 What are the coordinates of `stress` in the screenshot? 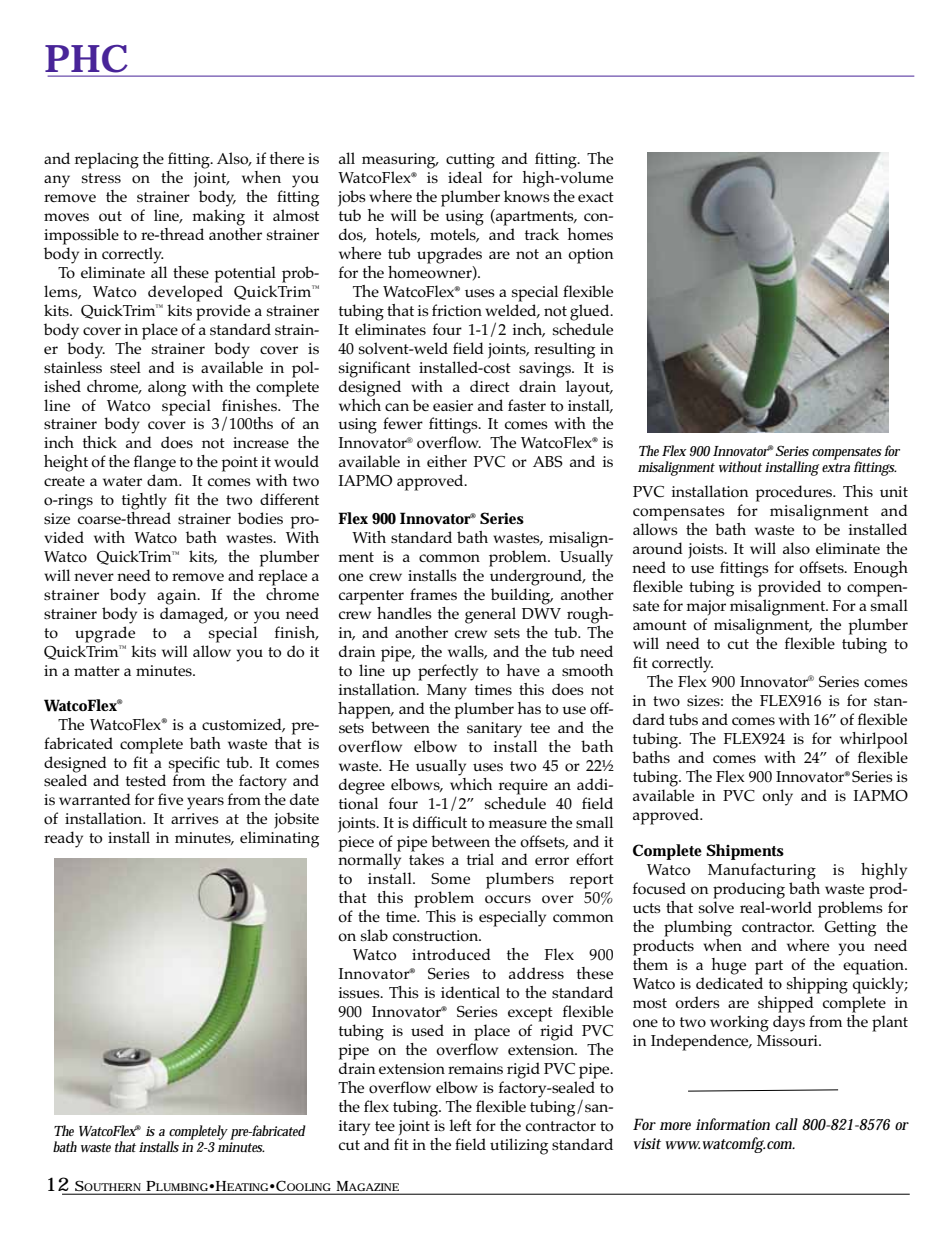 It's located at (101, 178).
